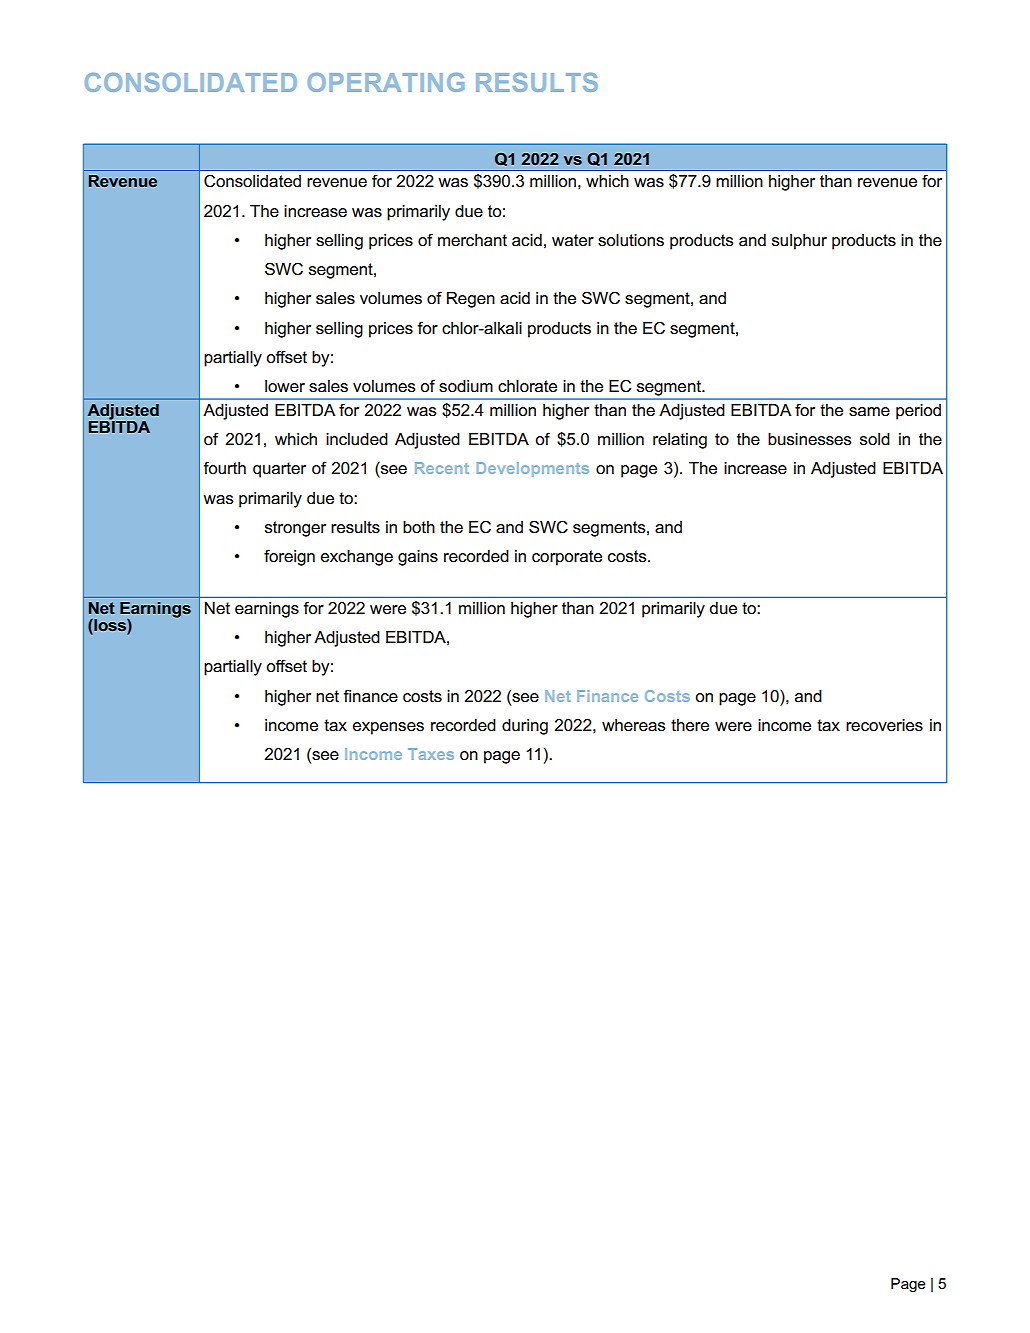 The image size is (1030, 1333). What do you see at coordinates (472, 240) in the screenshot?
I see `merchant` at bounding box center [472, 240].
